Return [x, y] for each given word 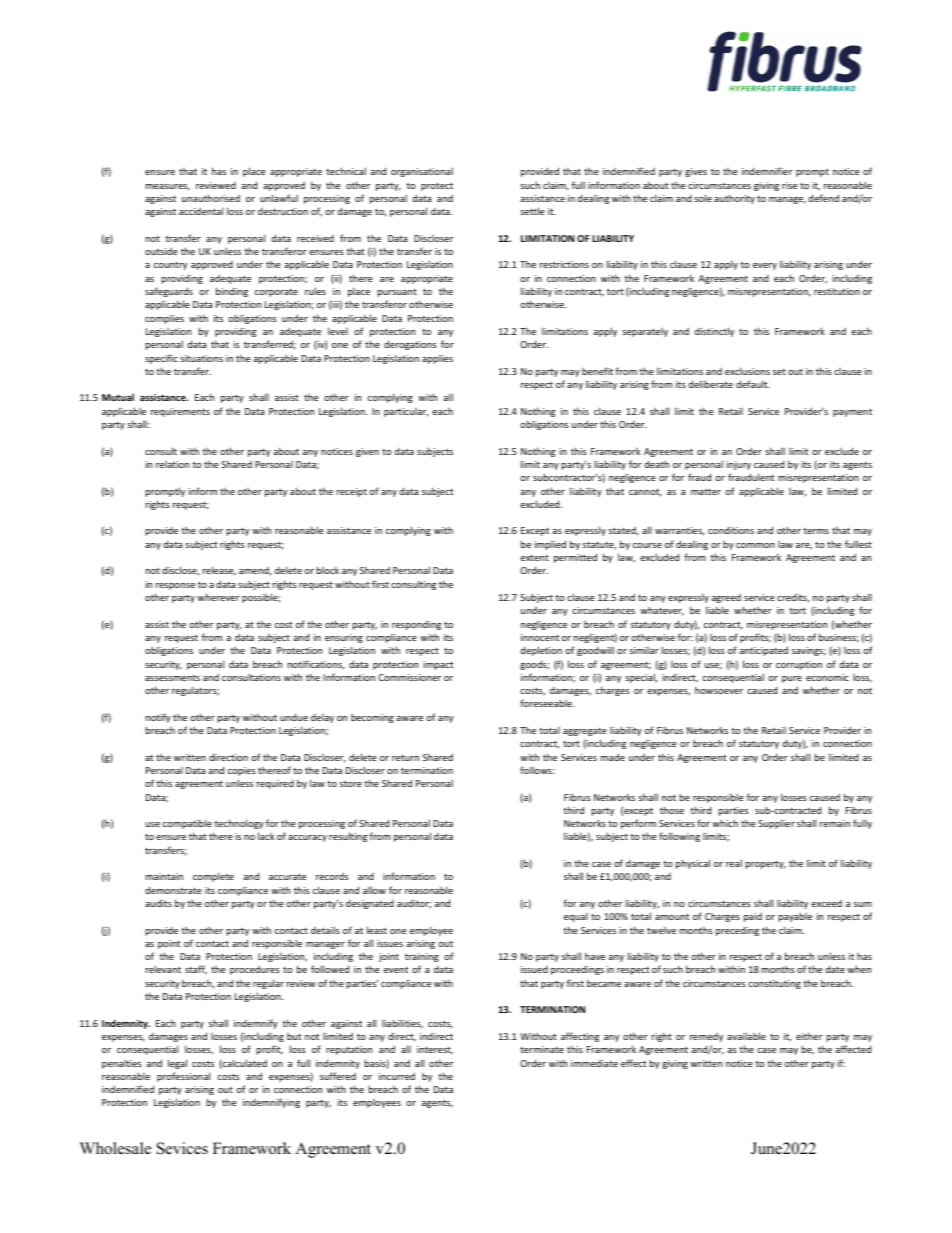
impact [438, 665]
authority [734, 199]
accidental [201, 211]
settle [532, 211]
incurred [397, 1076]
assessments [172, 678]
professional [183, 1077]
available [746, 1036]
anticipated [763, 651]
